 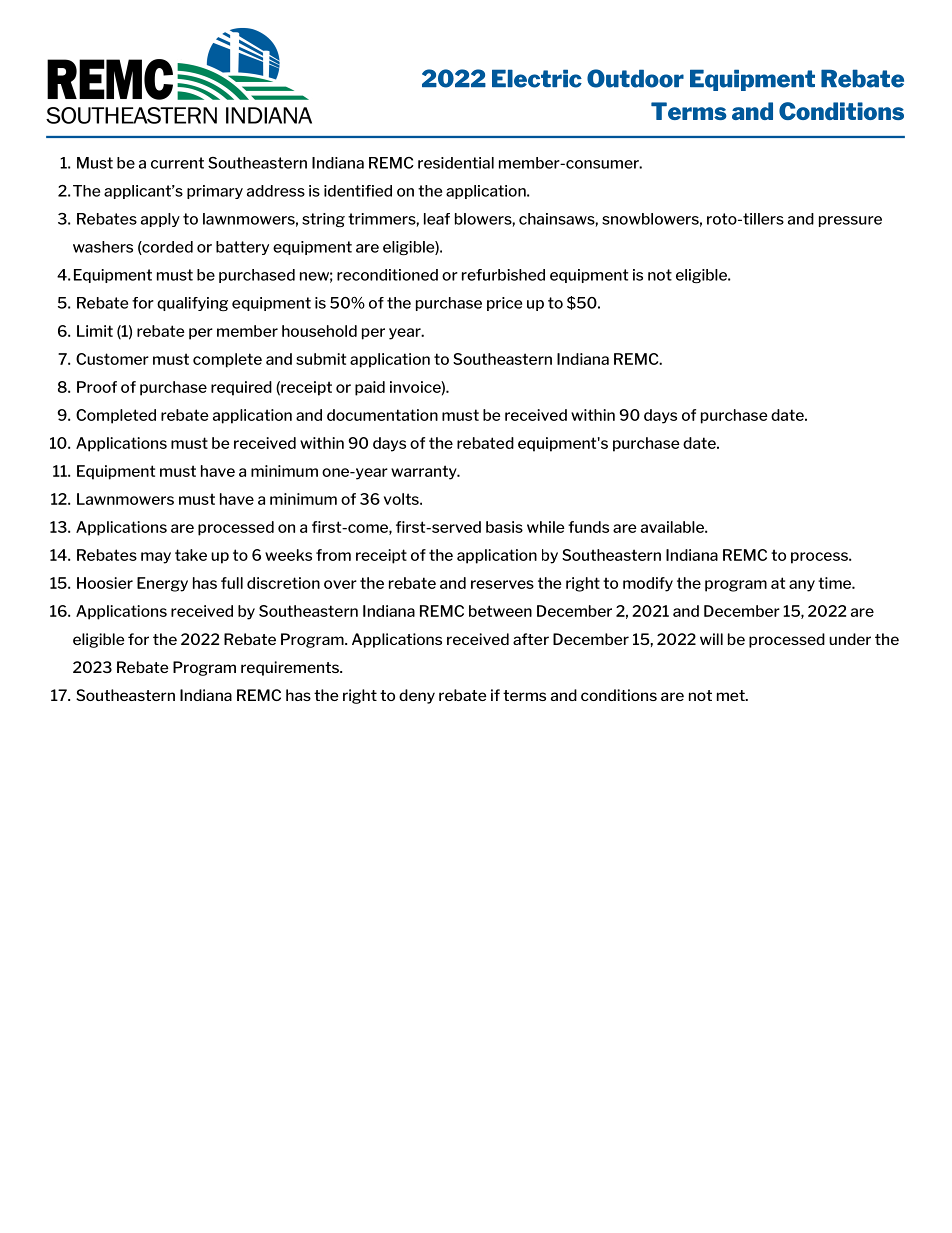 What do you see at coordinates (191, 555) in the document?
I see `take` at bounding box center [191, 555].
